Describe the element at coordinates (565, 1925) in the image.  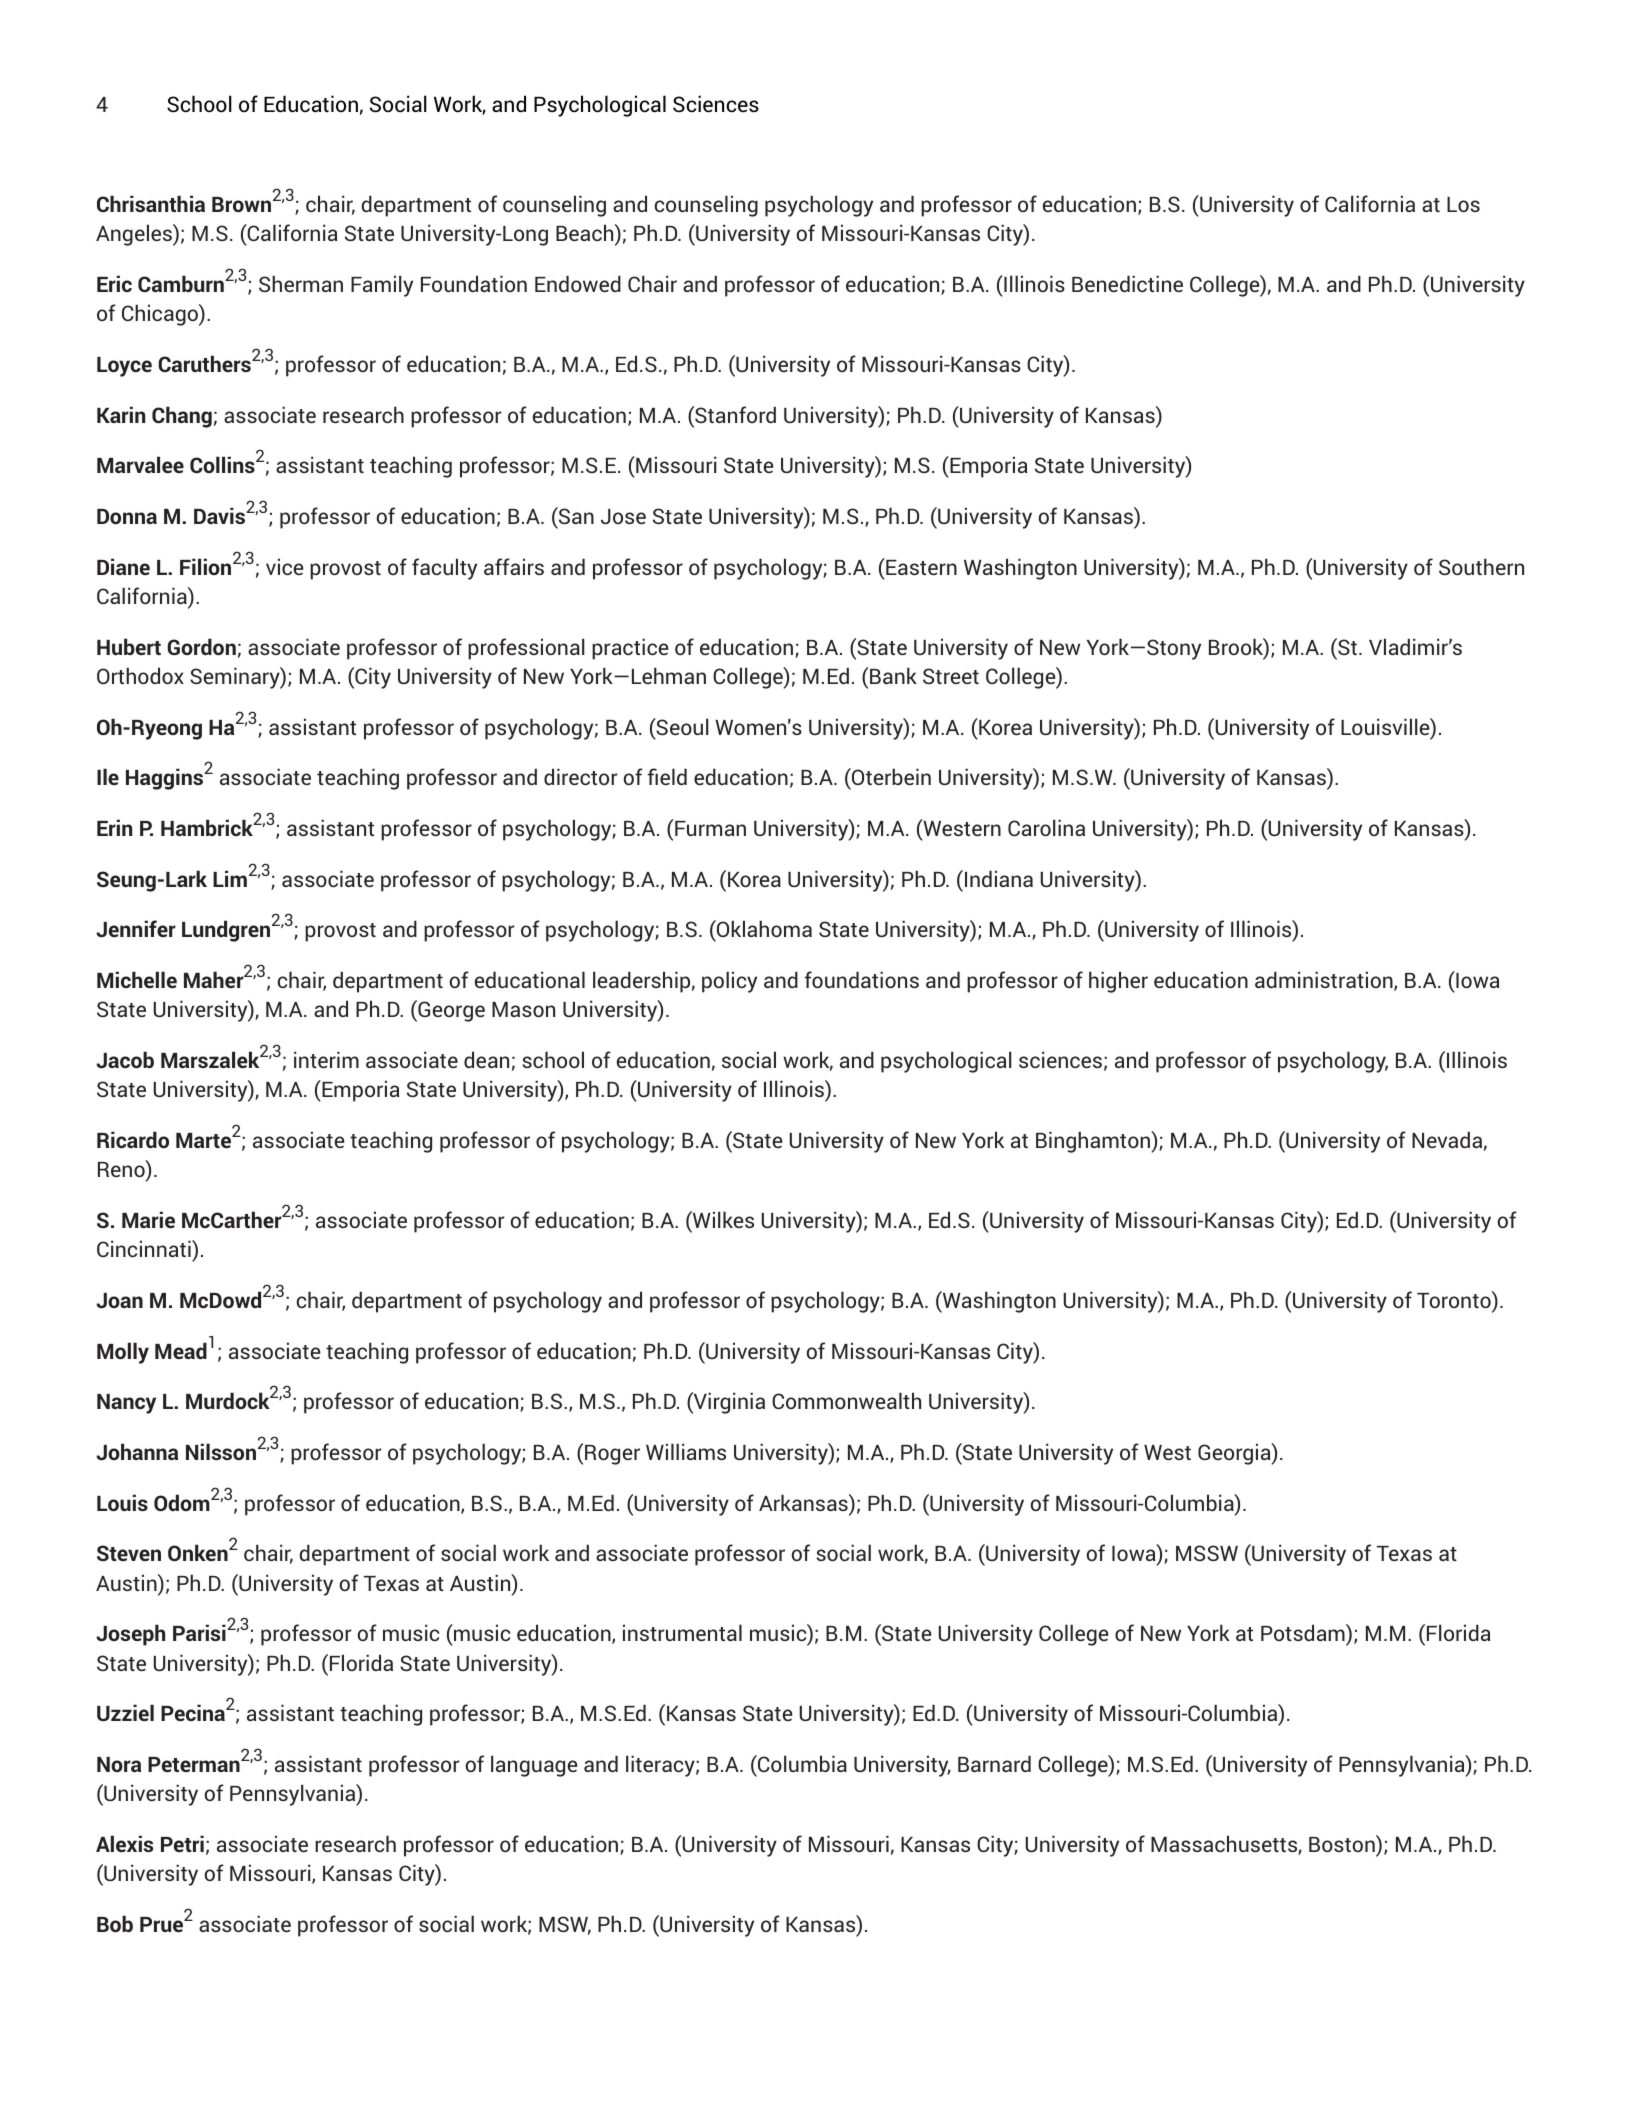
I see `MSW` at that location.
